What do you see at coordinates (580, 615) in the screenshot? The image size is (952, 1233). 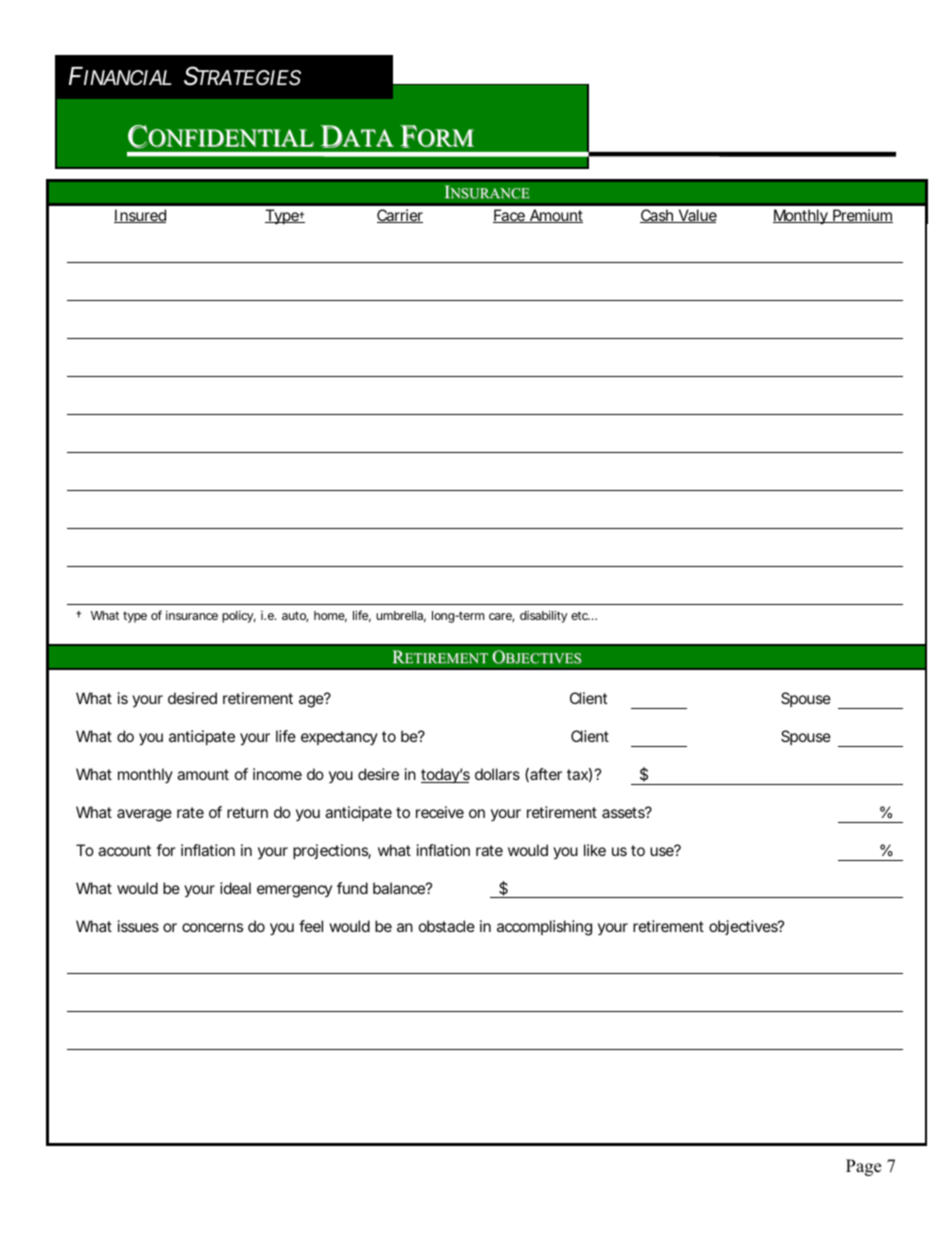 I see `etc` at bounding box center [580, 615].
